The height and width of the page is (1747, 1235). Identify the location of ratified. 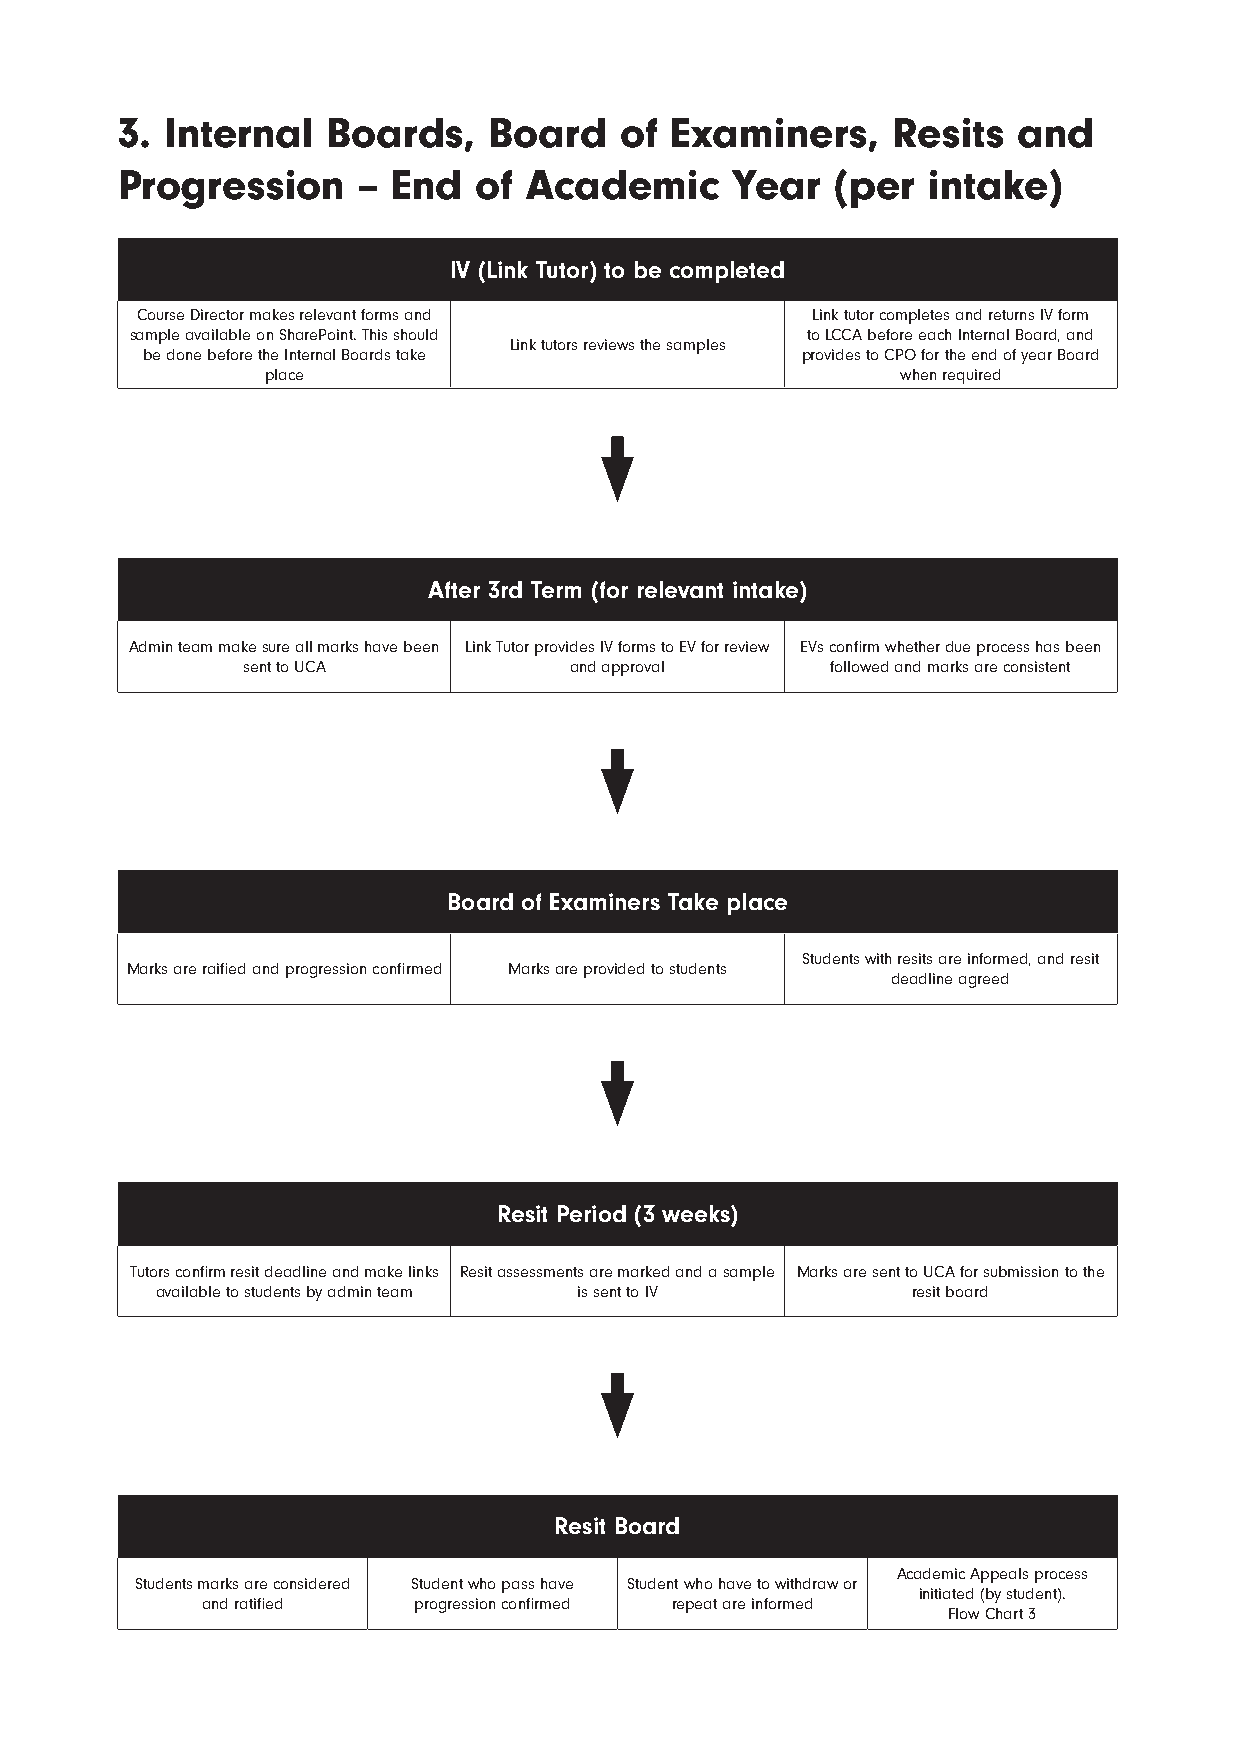
(258, 1603).
